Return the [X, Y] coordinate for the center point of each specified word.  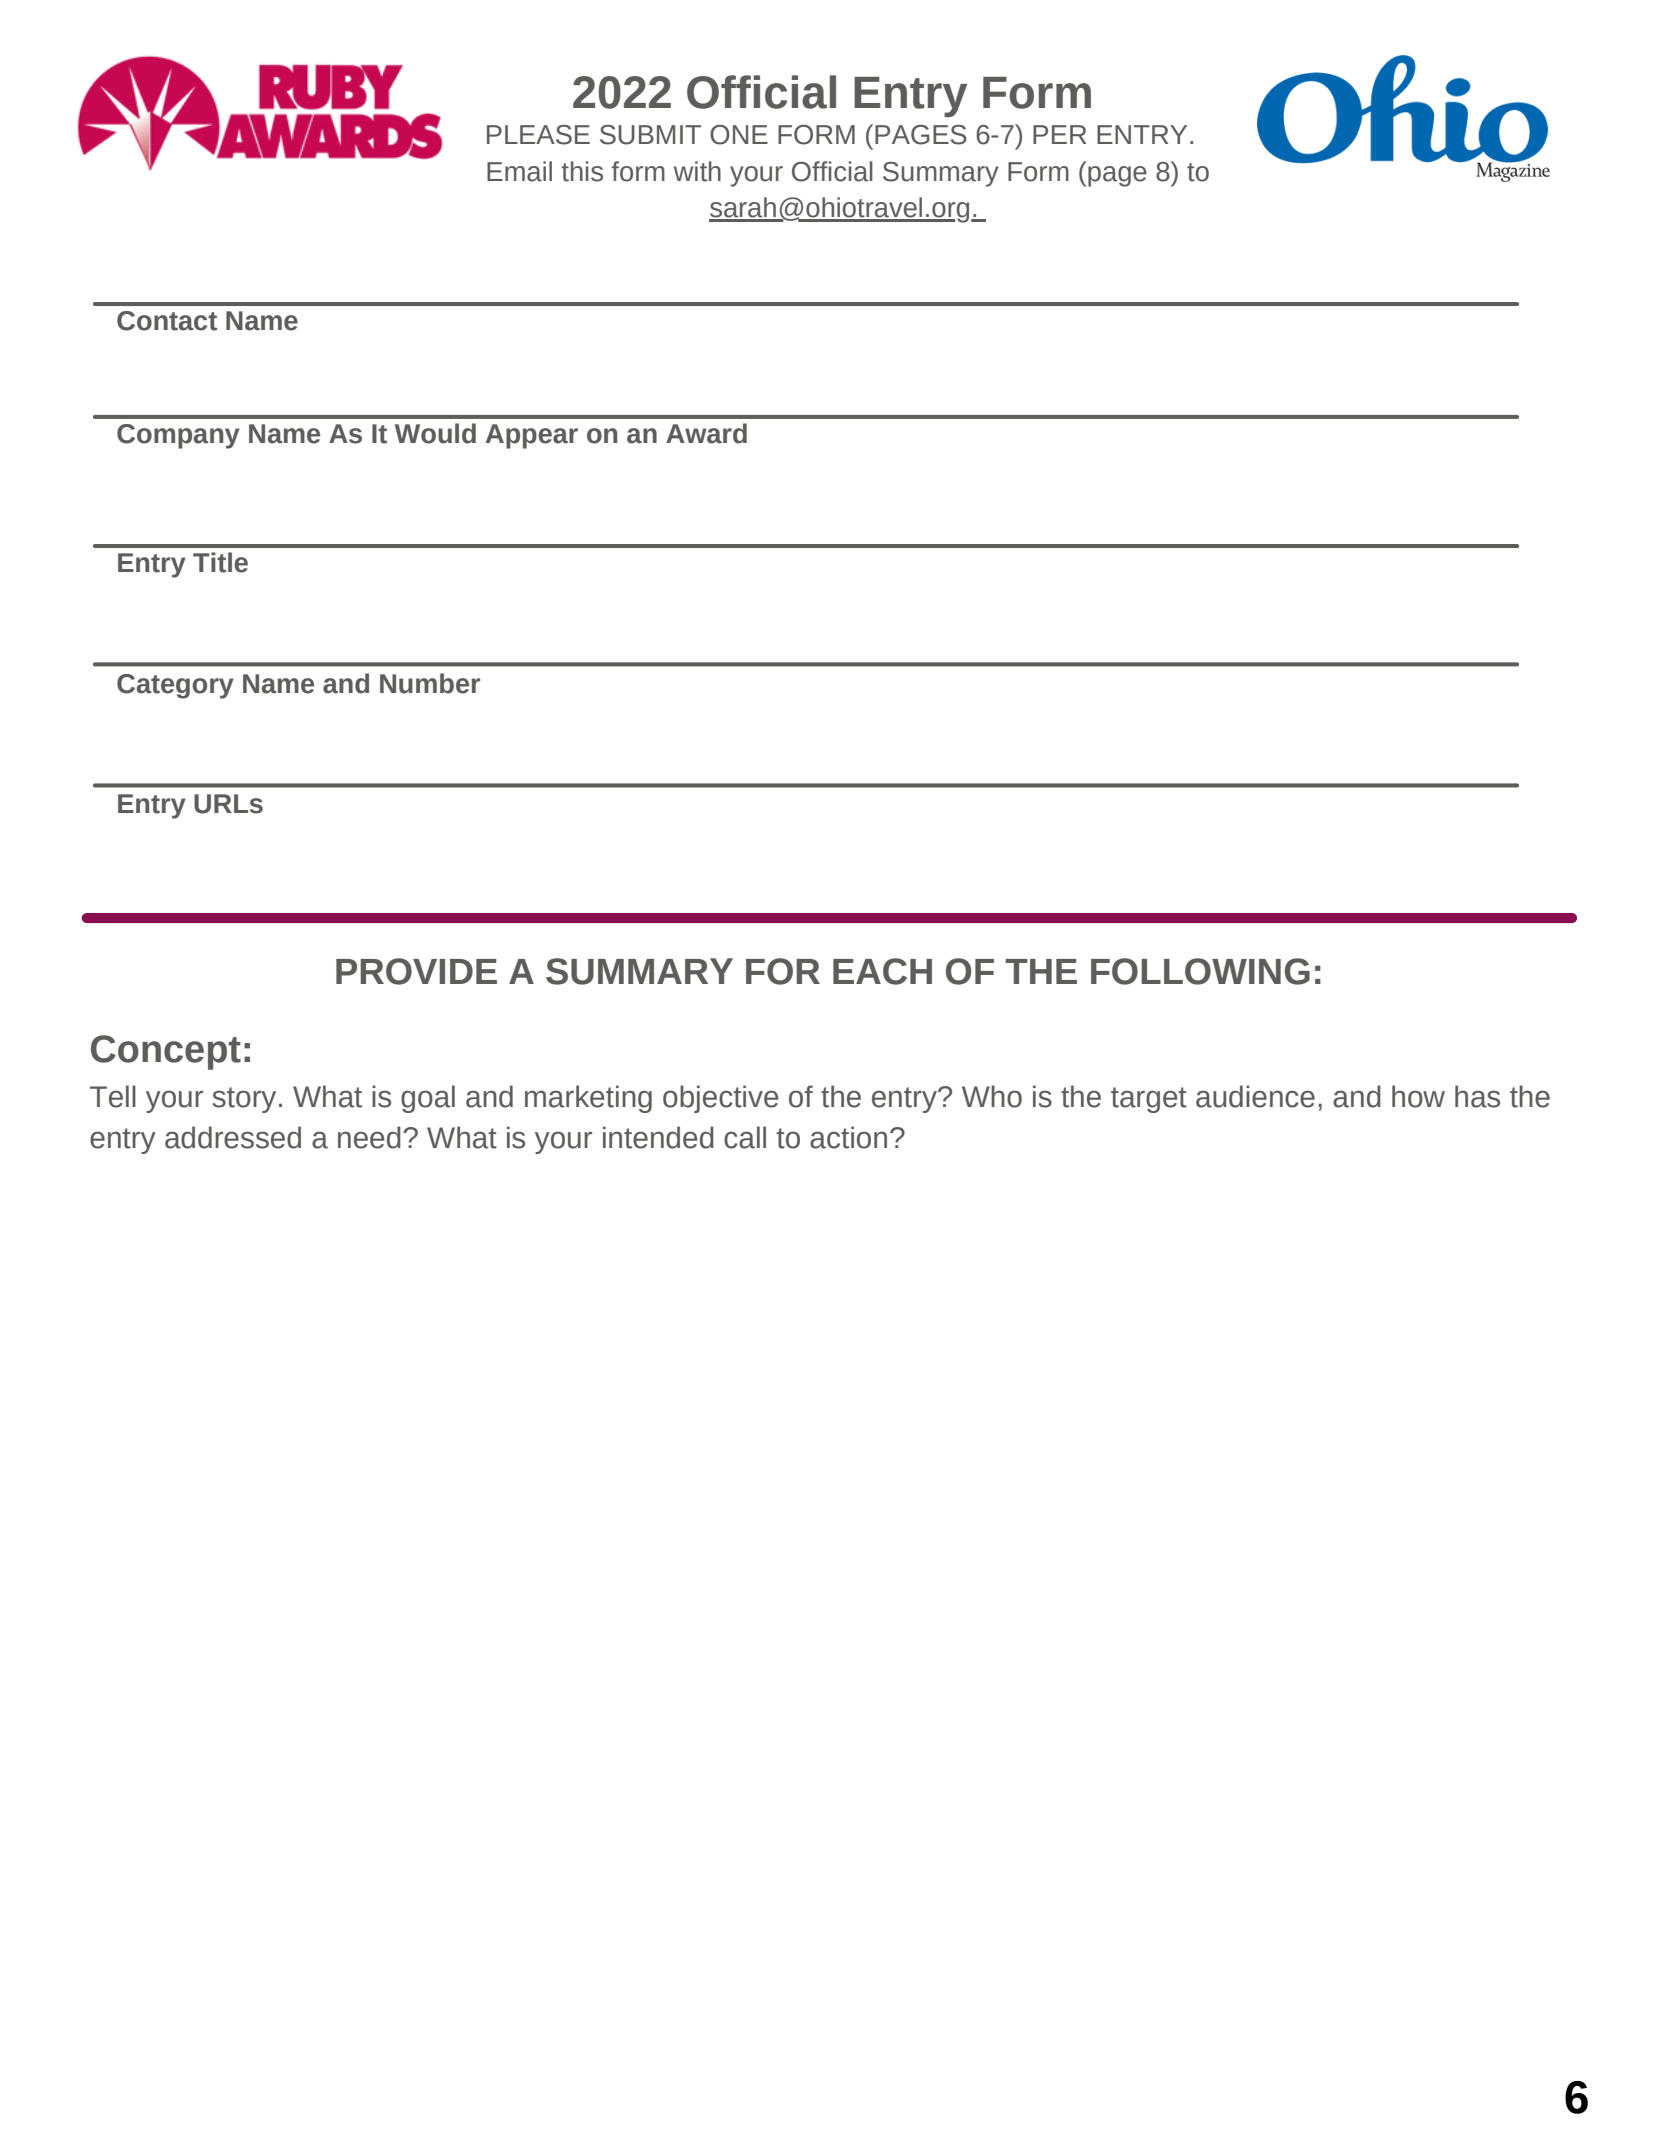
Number [430, 683]
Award [706, 433]
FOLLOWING [1200, 971]
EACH [882, 971]
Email [519, 171]
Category [175, 686]
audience [1255, 1096]
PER [1059, 134]
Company [178, 436]
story [244, 1100]
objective [721, 1099]
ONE [739, 135]
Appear [532, 436]
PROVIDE [416, 971]
